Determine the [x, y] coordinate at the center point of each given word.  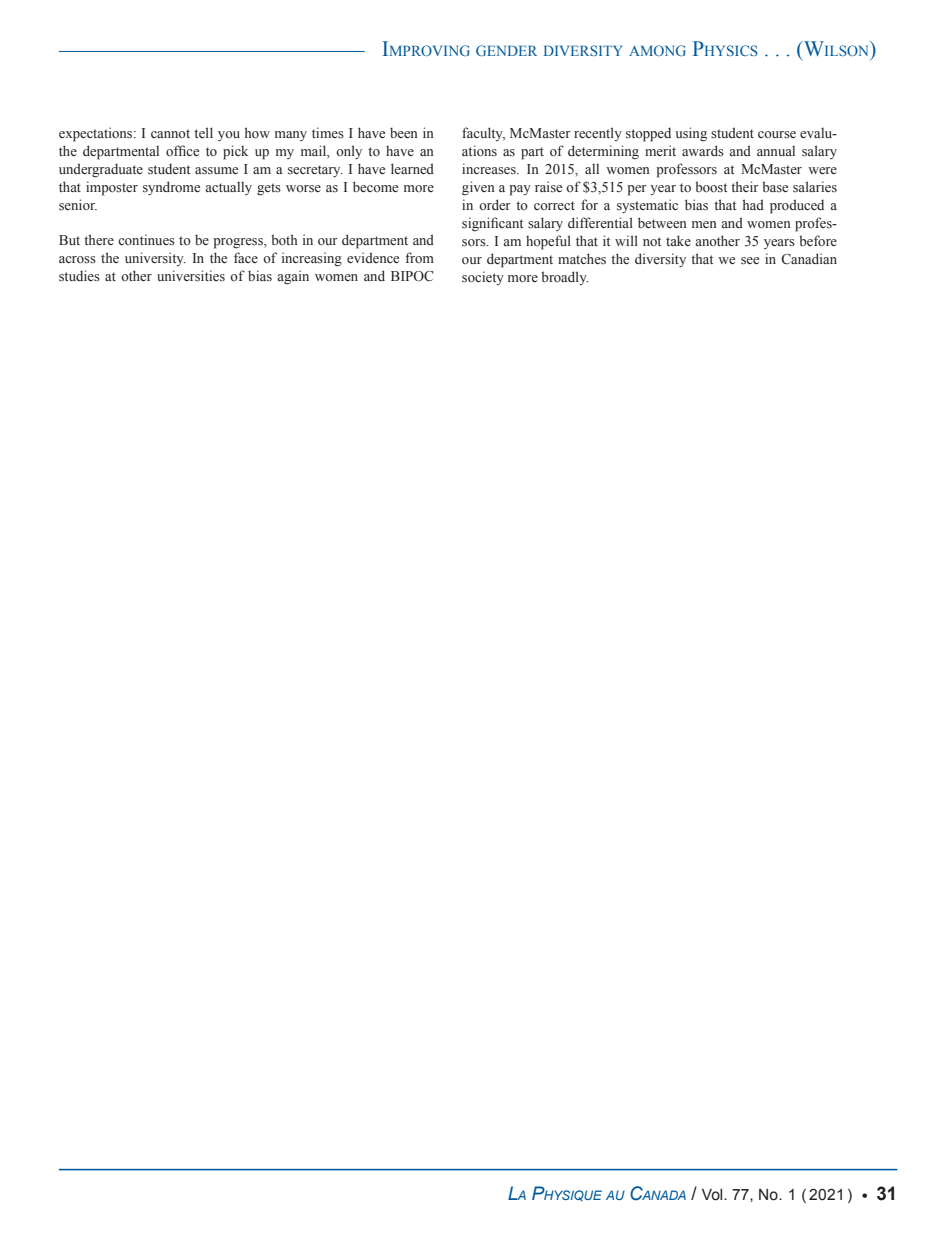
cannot [170, 133]
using [691, 134]
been [404, 132]
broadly [565, 278]
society [483, 278]
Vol [713, 1195]
